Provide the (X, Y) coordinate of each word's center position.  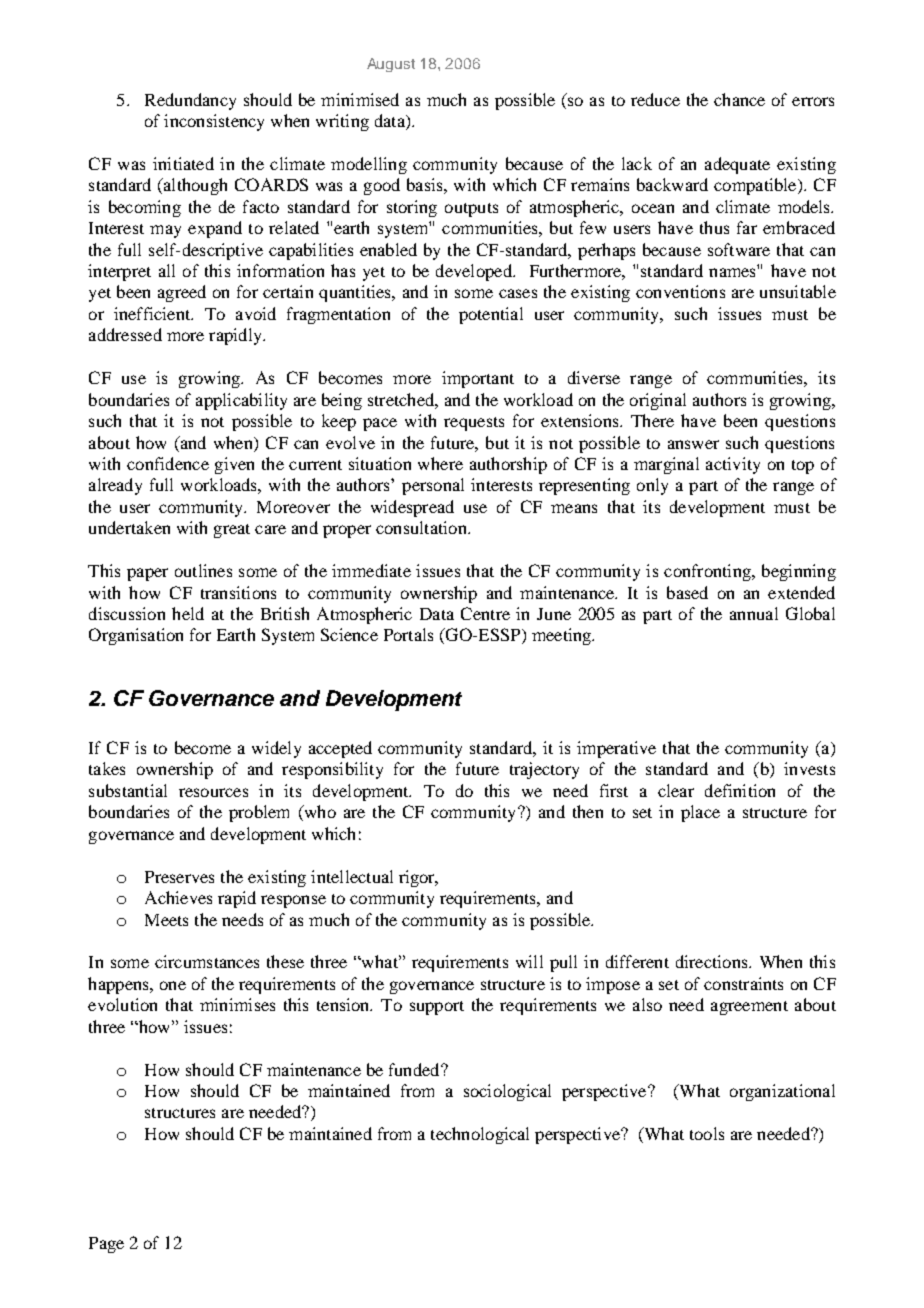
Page (106, 1245)
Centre (485, 613)
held (188, 613)
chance (739, 99)
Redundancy (190, 101)
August (391, 65)
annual (754, 613)
